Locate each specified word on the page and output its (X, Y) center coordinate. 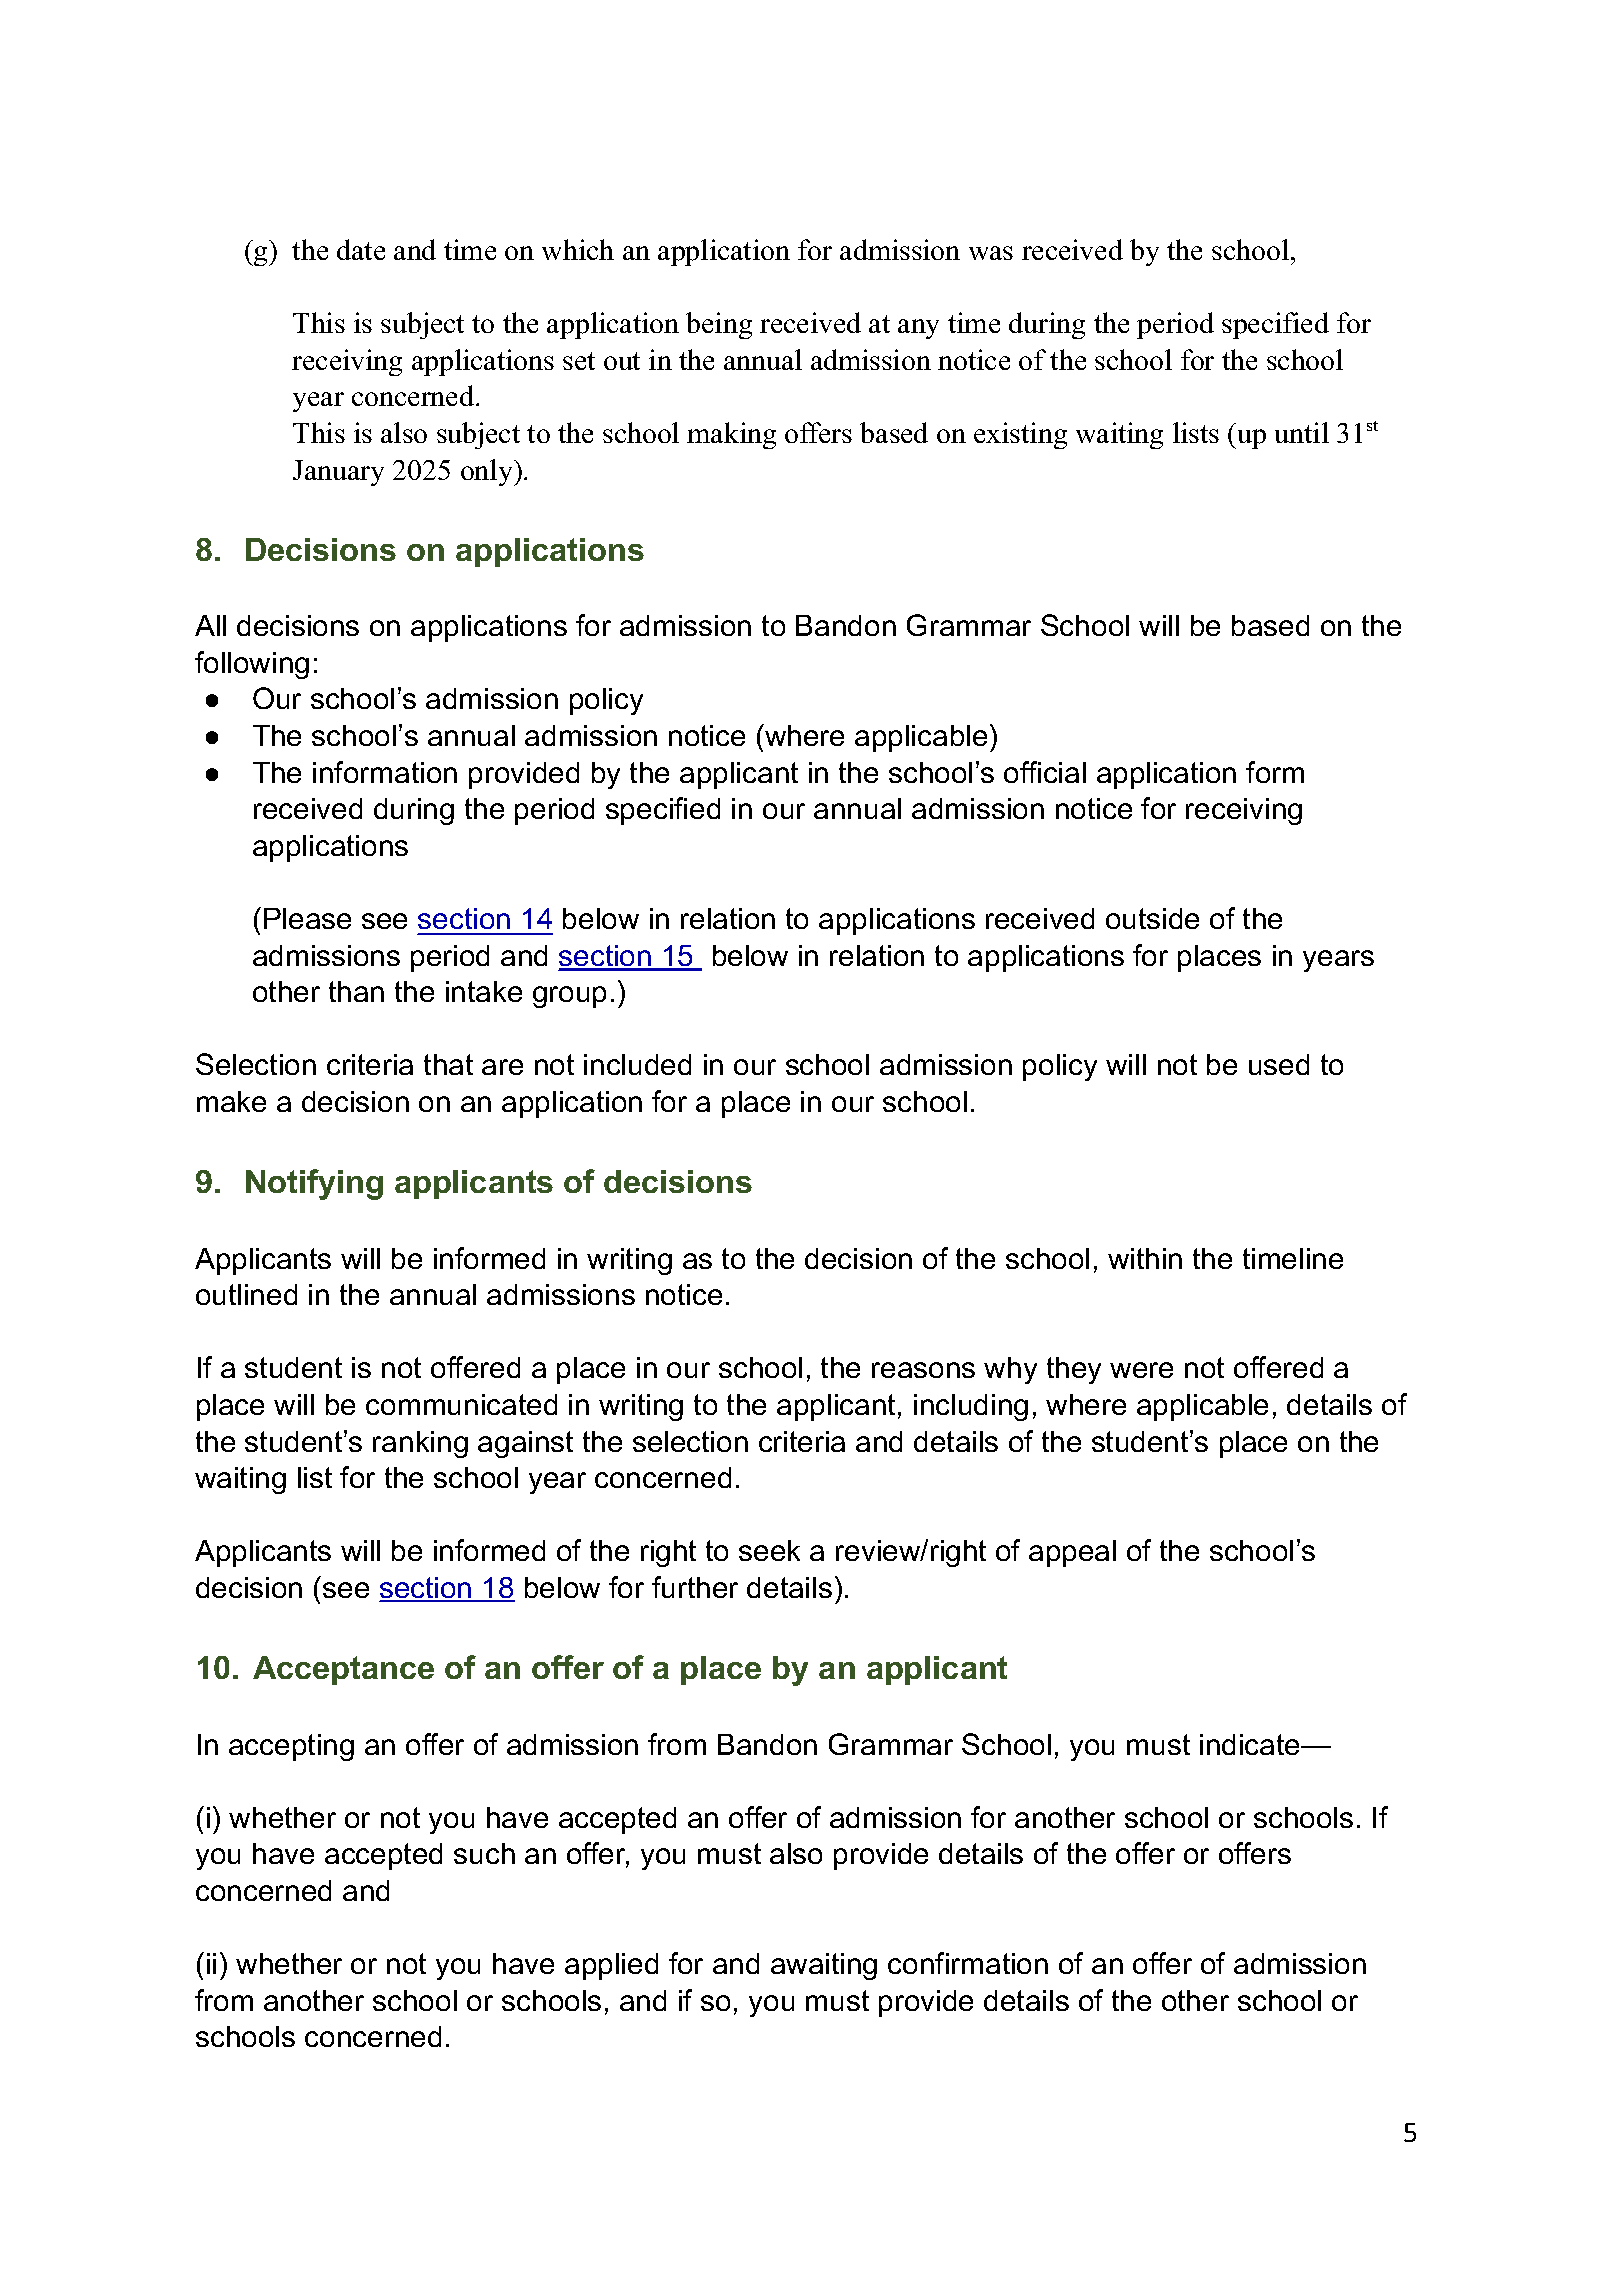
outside (1152, 918)
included (637, 1064)
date (361, 249)
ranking (420, 1444)
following (252, 665)
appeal (1072, 1553)
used (1279, 1064)
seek (769, 1550)
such (484, 1853)
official (1045, 772)
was (991, 253)
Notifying (314, 1184)
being (719, 325)
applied (611, 1966)
